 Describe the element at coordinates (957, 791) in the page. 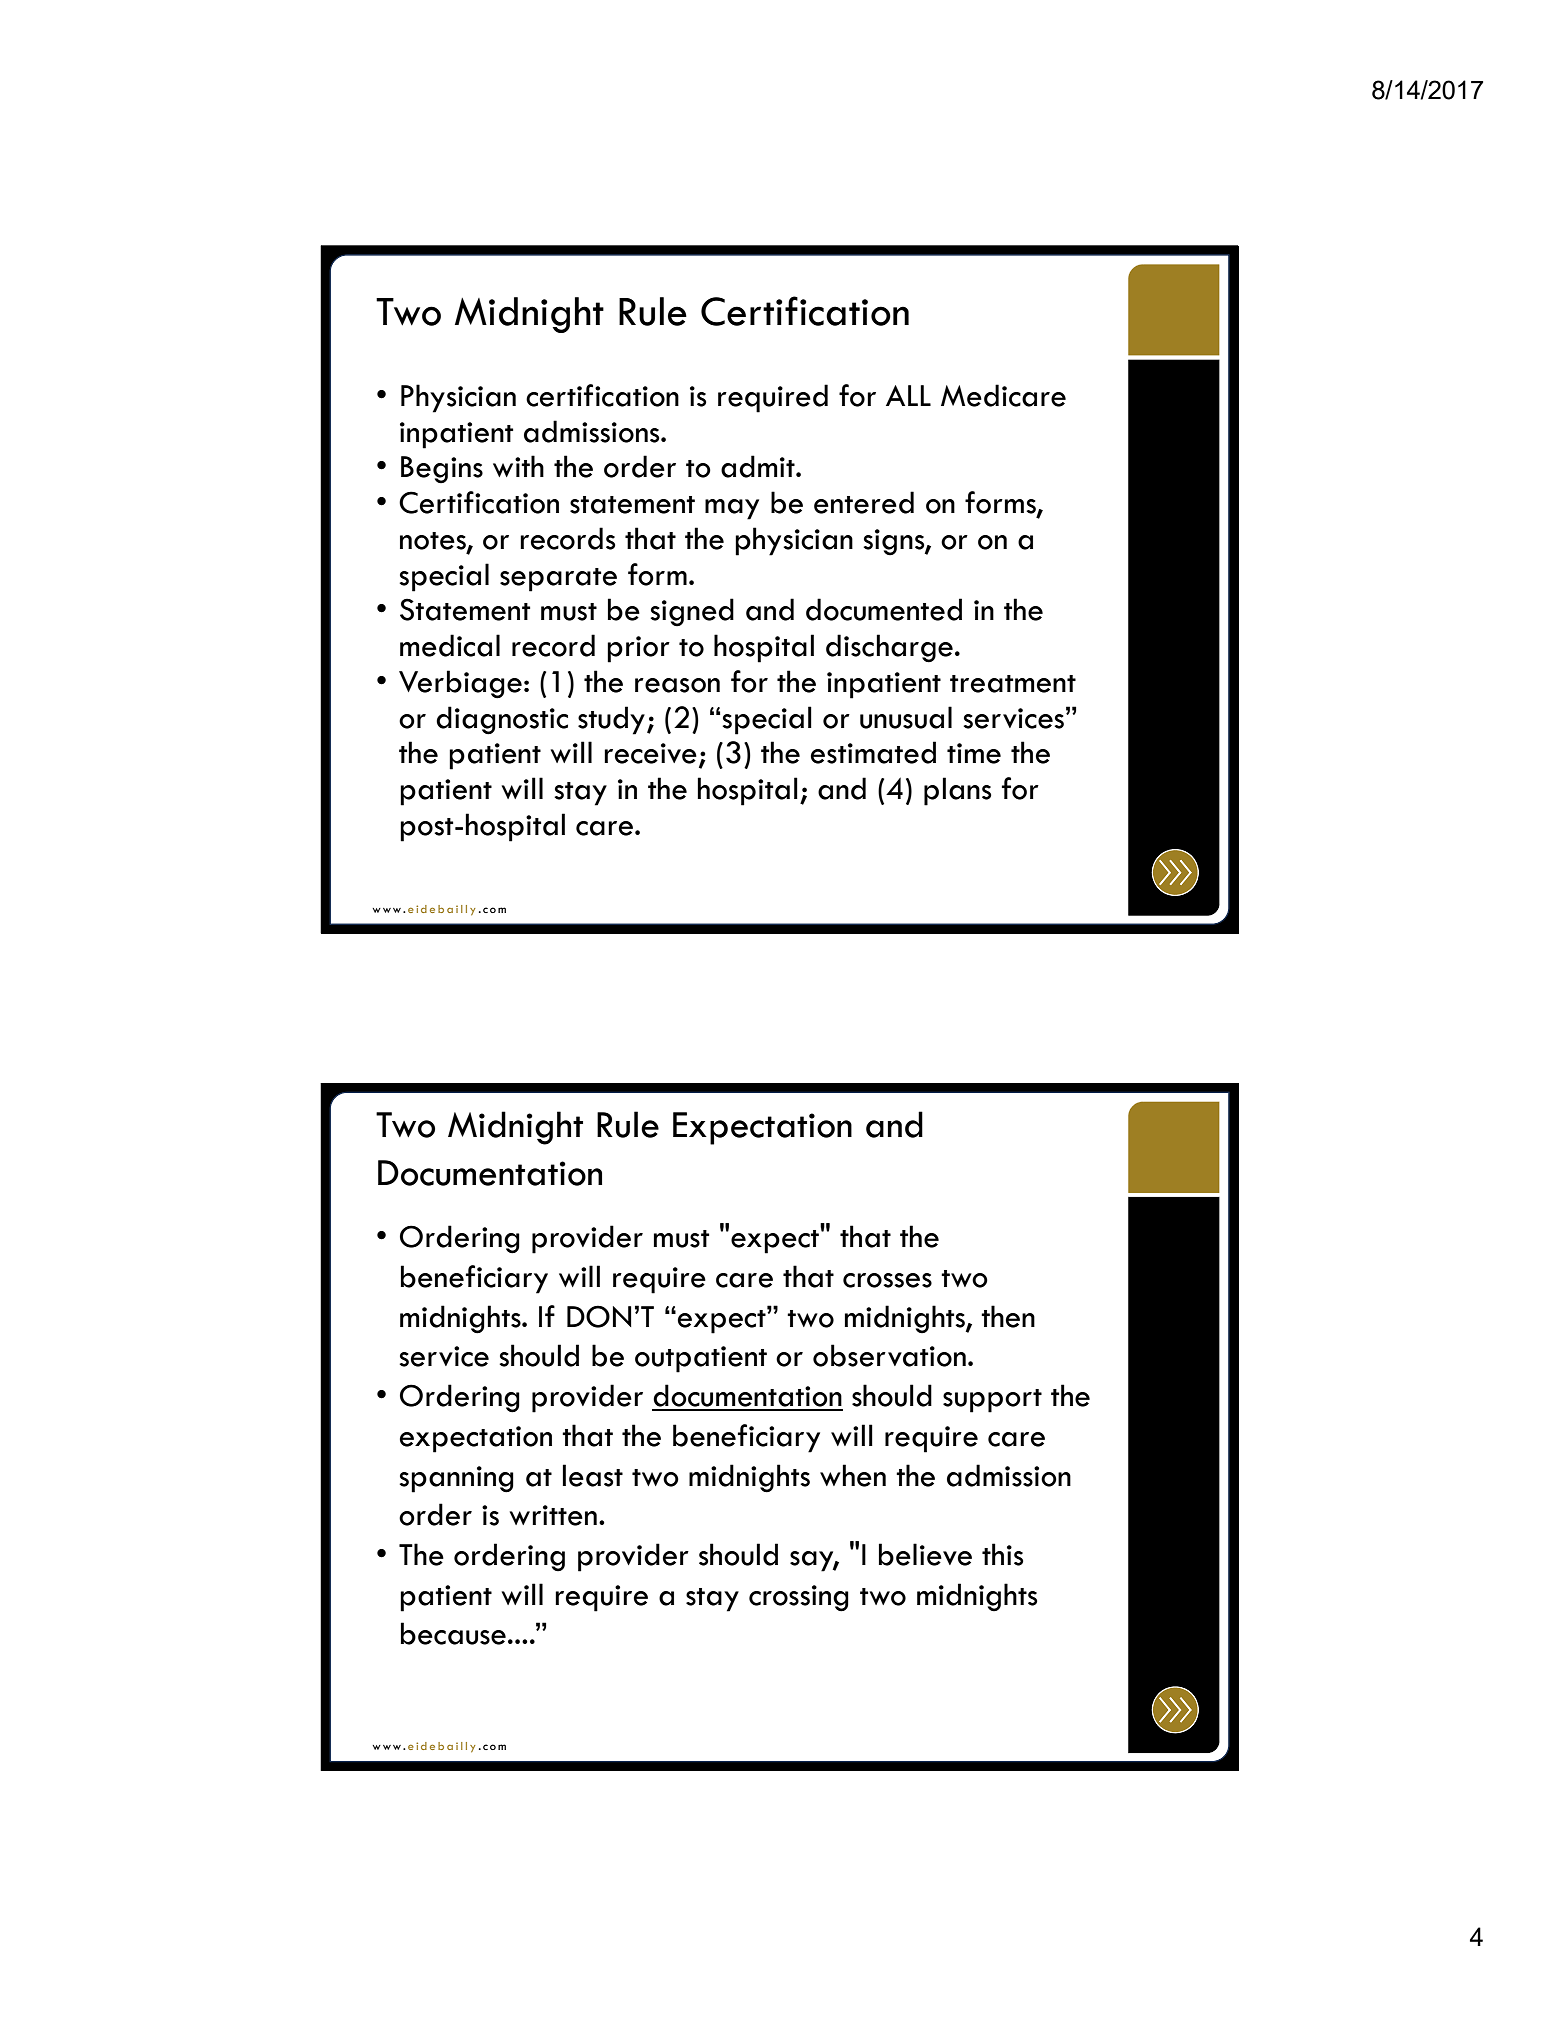

I see `plans` at that location.
